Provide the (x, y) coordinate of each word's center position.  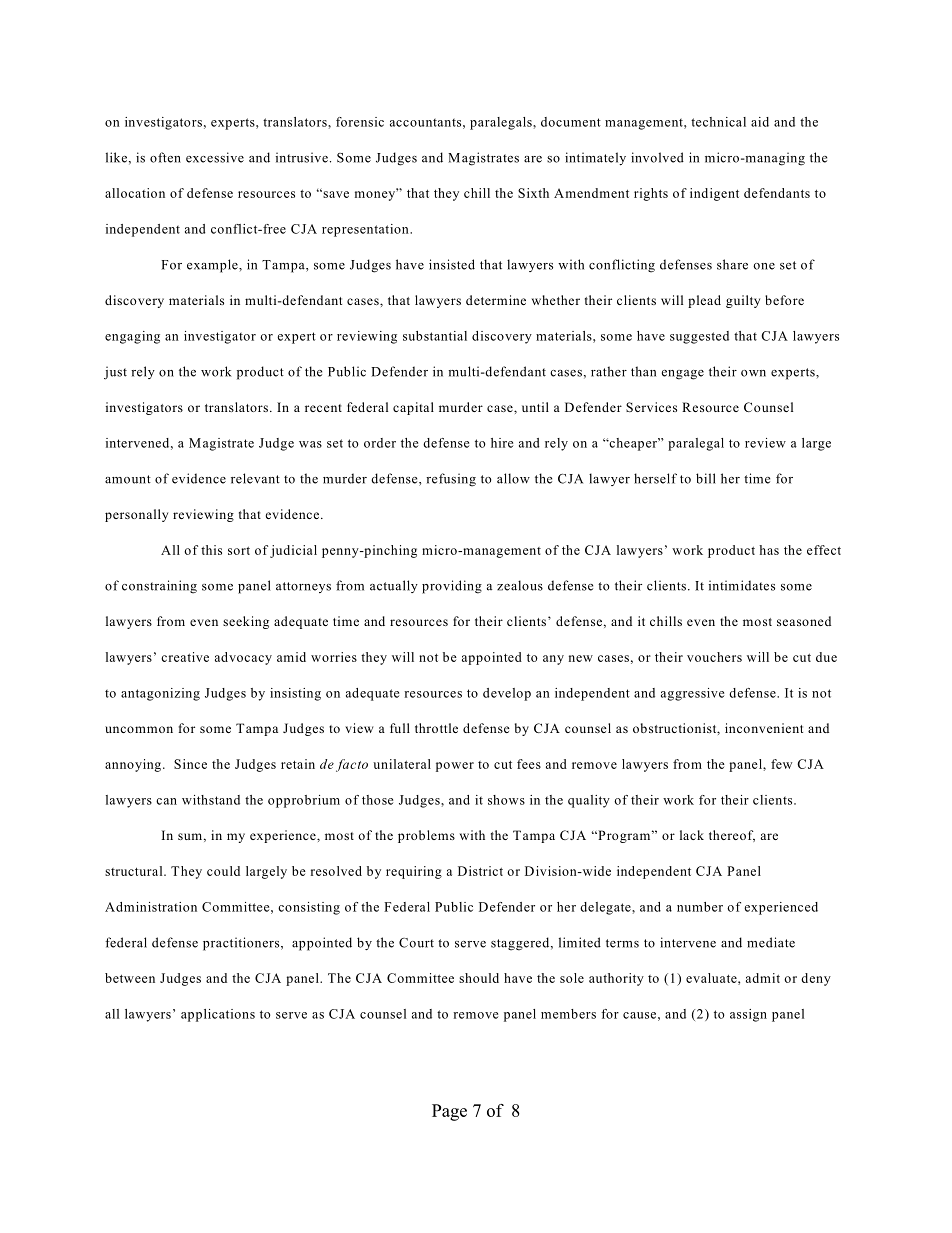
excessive (215, 157)
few (781, 764)
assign (748, 1015)
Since (190, 764)
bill (706, 478)
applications (218, 1015)
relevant (255, 478)
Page (449, 1112)
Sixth (533, 193)
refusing (451, 480)
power (455, 767)
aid (760, 122)
